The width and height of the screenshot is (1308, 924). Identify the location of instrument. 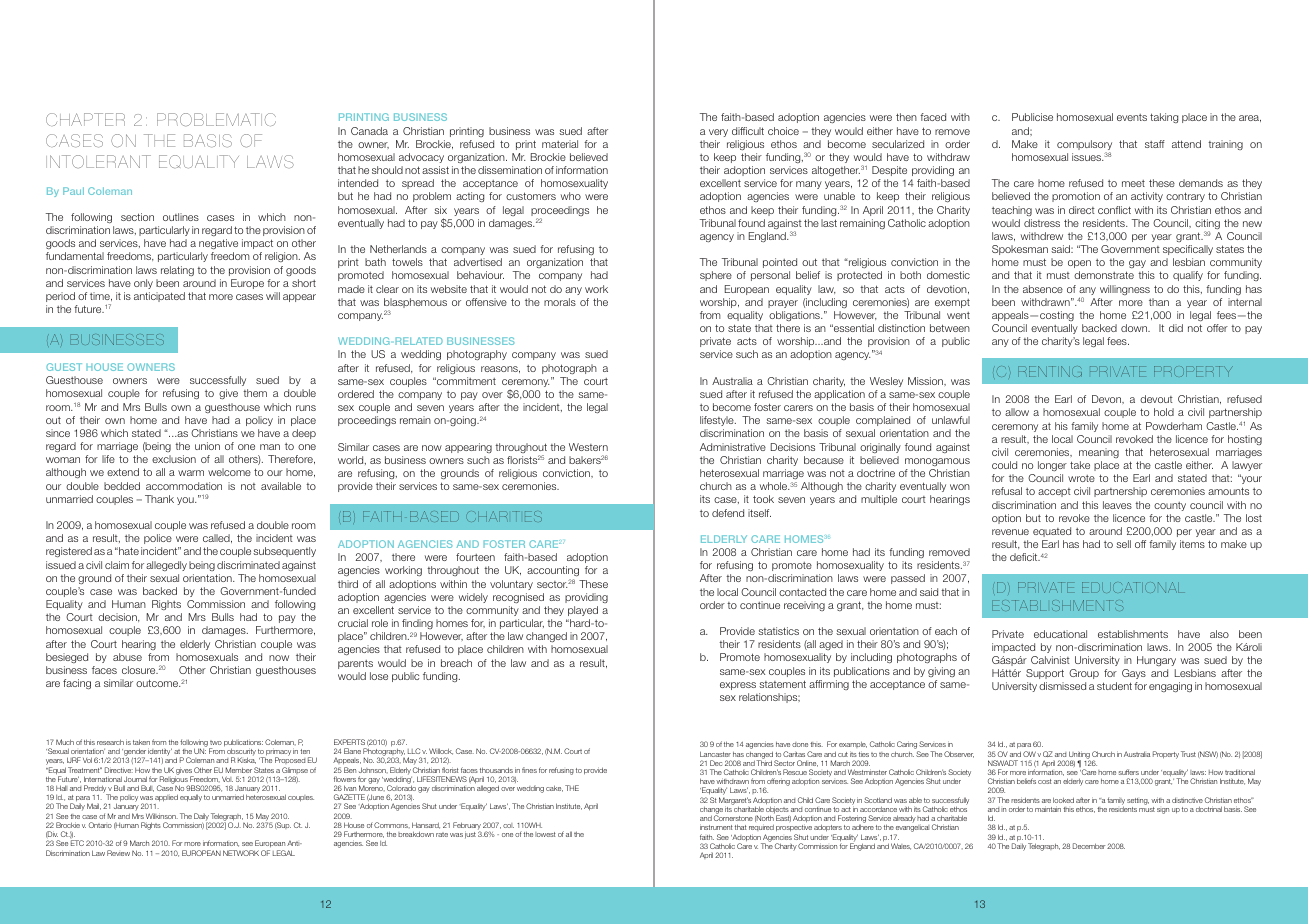
(716, 827).
